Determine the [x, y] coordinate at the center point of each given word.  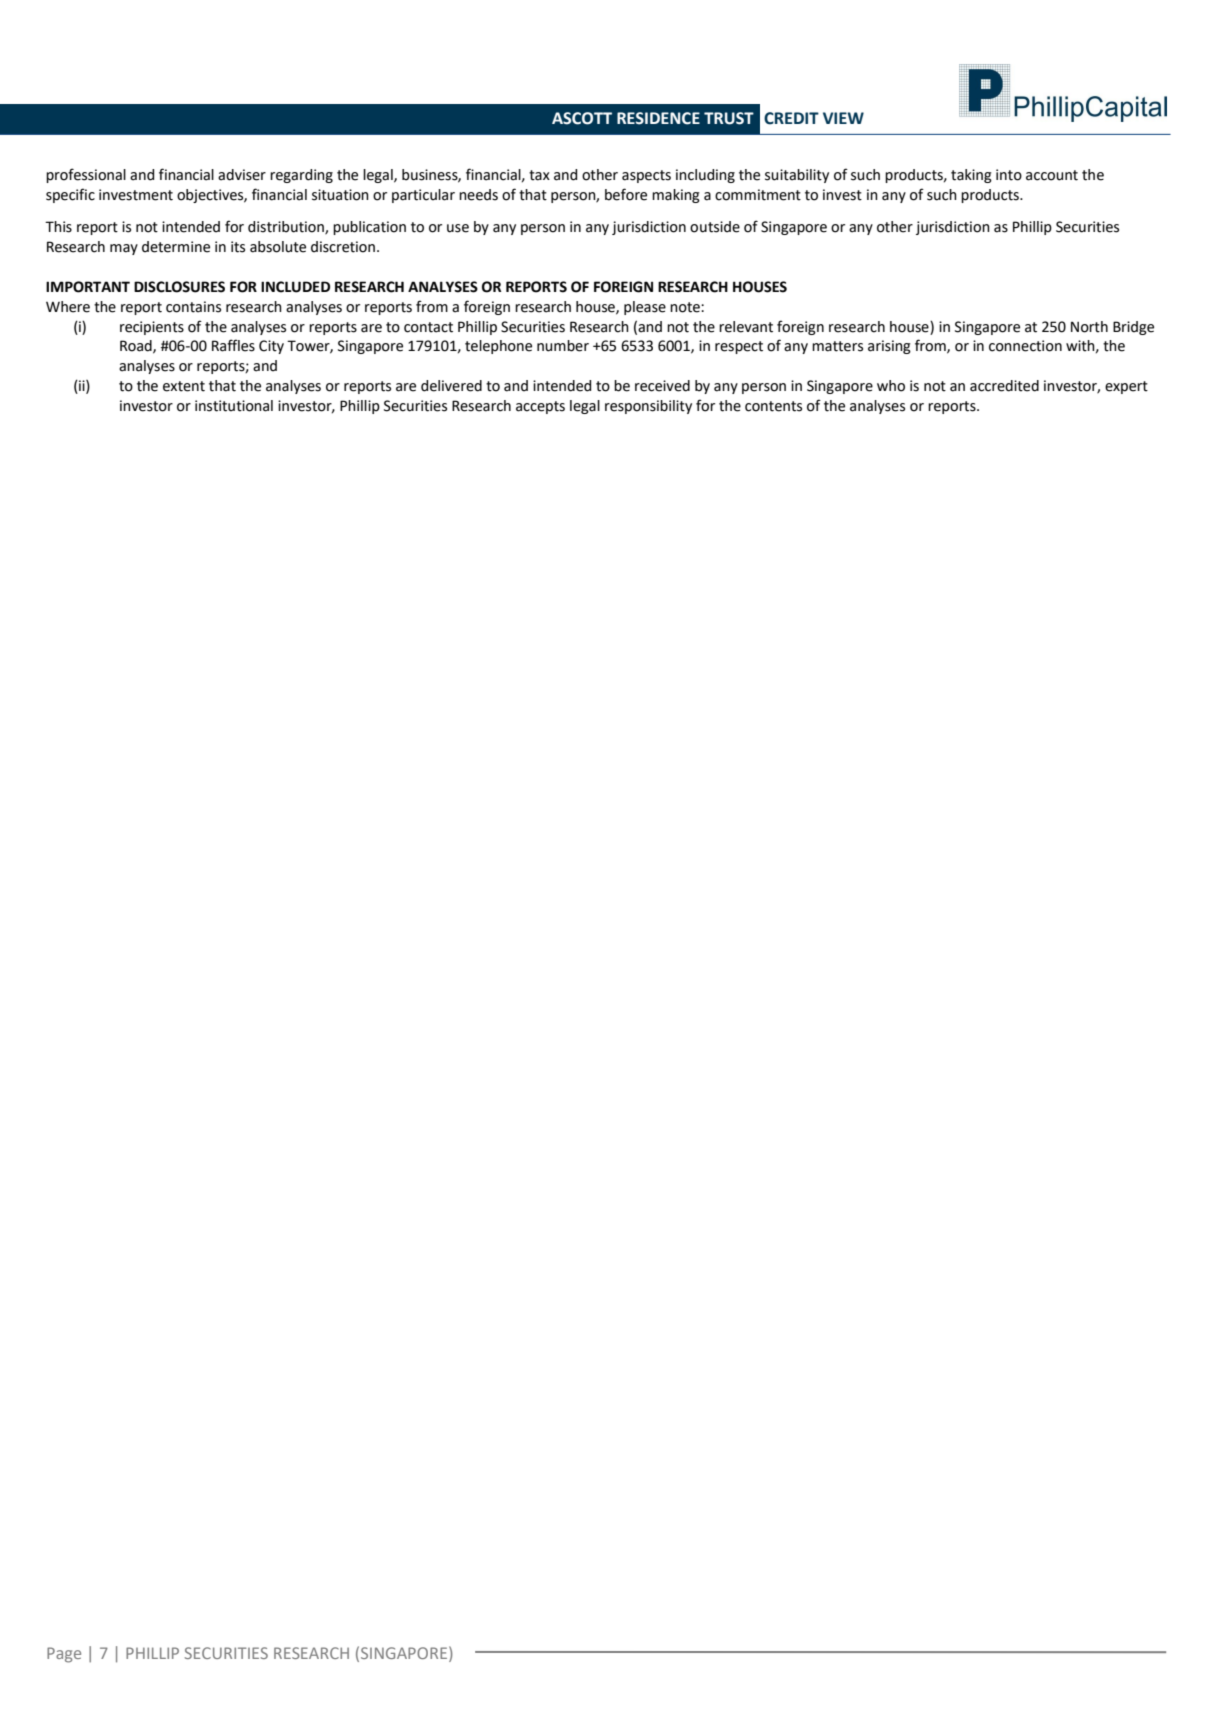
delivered [451, 386]
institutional [234, 406]
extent [184, 386]
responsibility [648, 407]
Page [64, 1655]
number [563, 346]
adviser [242, 175]
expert [1126, 387]
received [662, 386]
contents [773, 406]
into [1009, 175]
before [626, 194]
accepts [540, 407]
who [891, 386]
